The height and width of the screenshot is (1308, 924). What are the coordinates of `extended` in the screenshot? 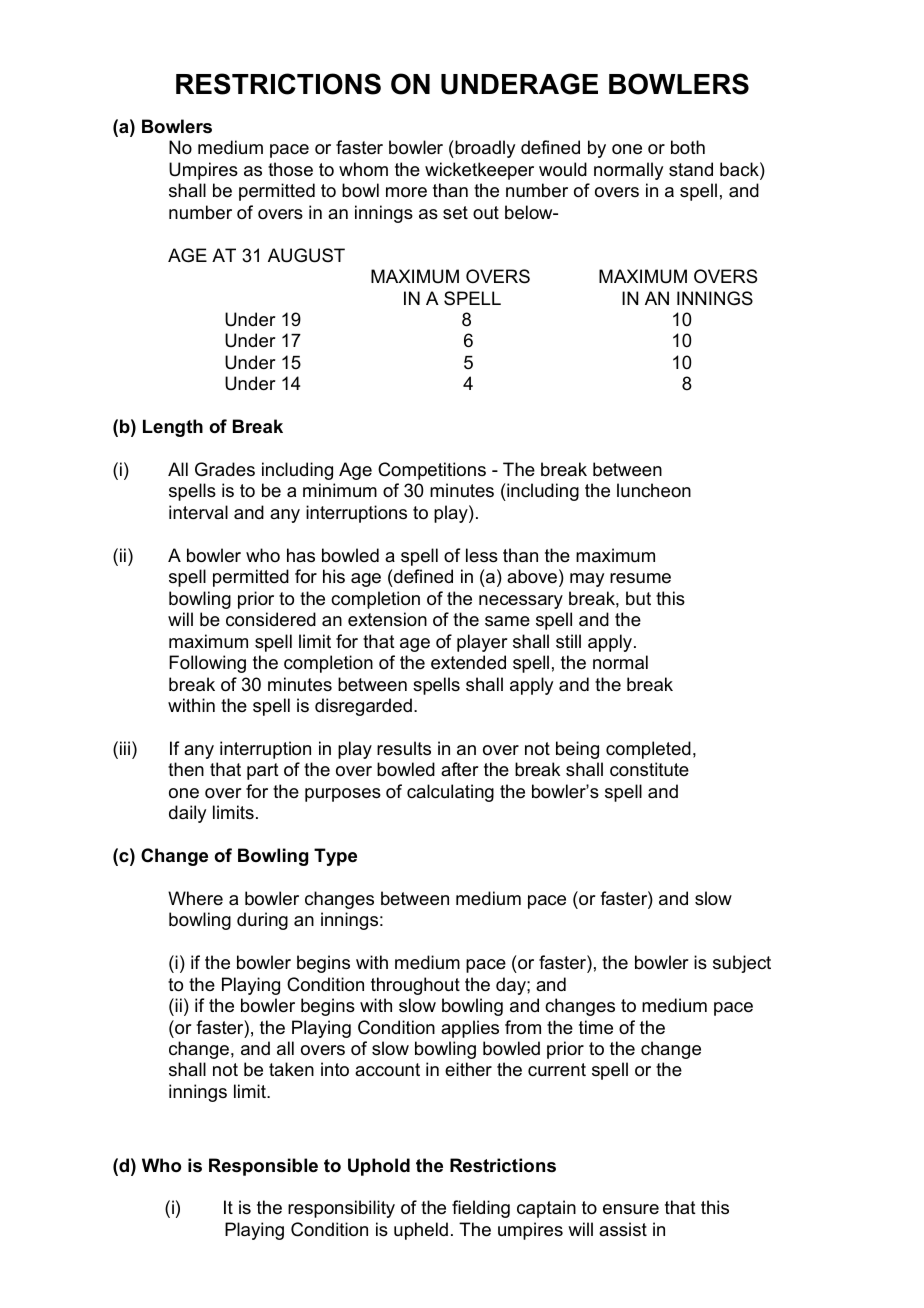 It's located at (468, 662).
